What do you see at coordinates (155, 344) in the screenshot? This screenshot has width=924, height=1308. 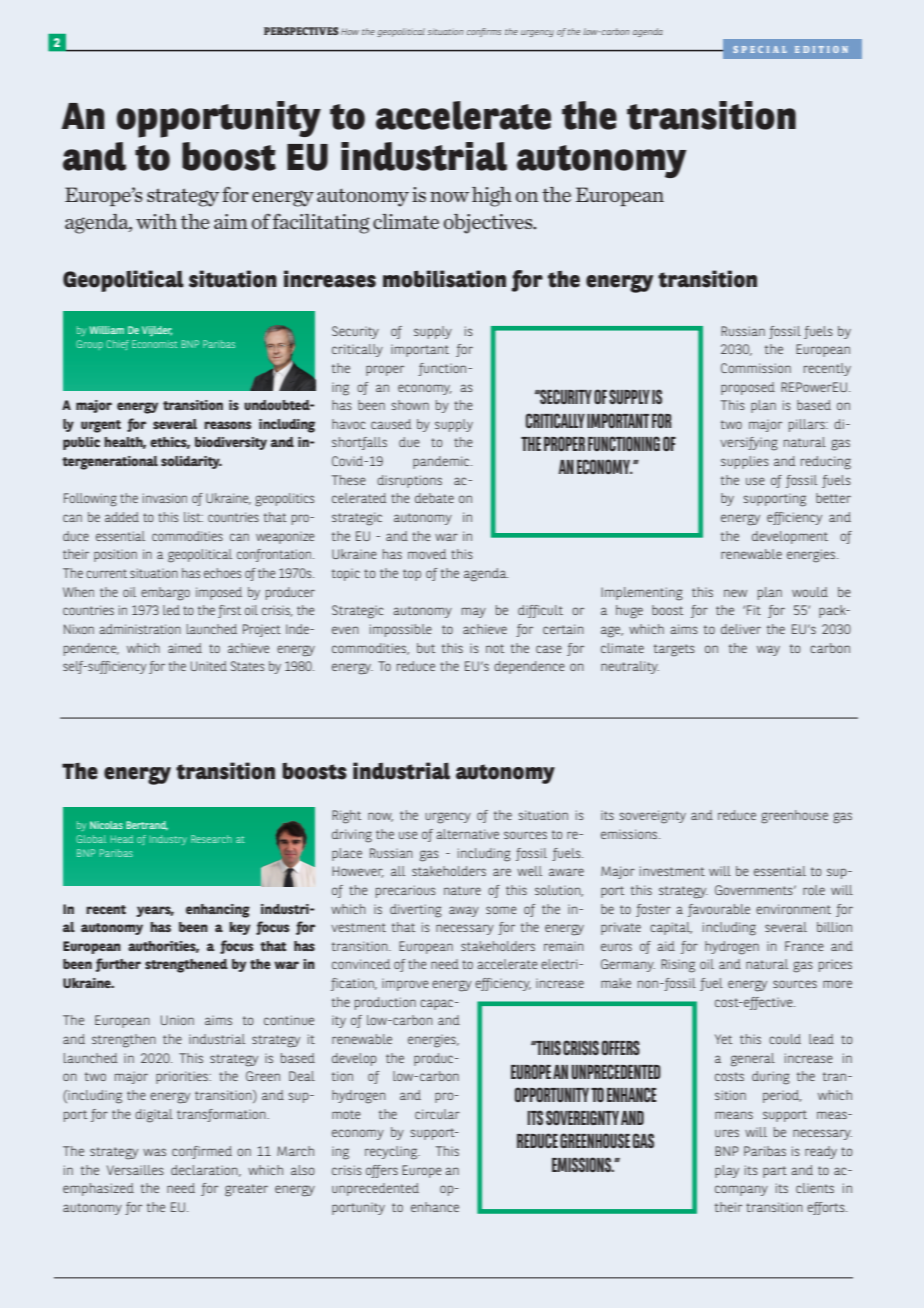 I see `Economist` at bounding box center [155, 344].
